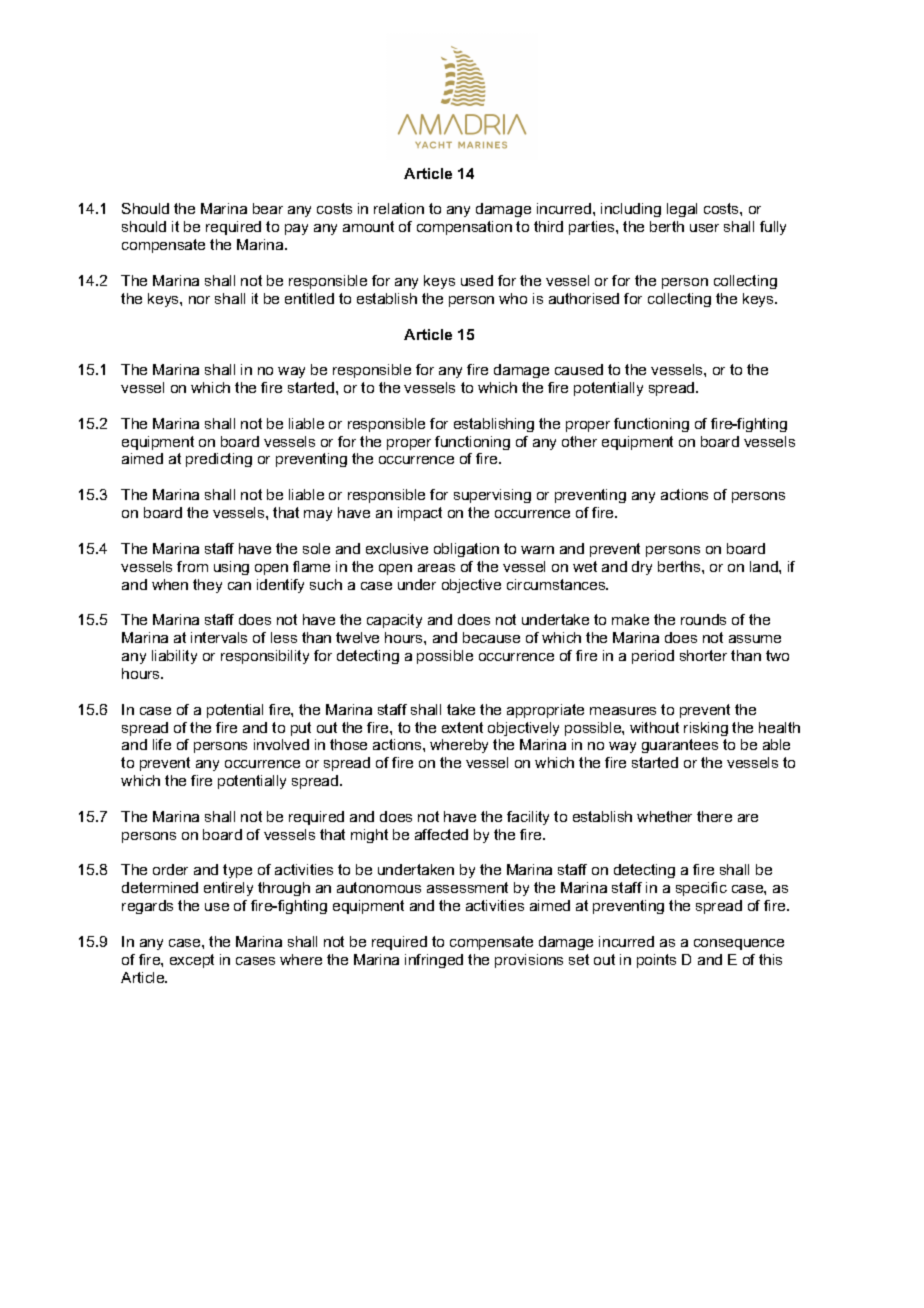  What do you see at coordinates (268, 208) in the screenshot?
I see `bear` at bounding box center [268, 208].
